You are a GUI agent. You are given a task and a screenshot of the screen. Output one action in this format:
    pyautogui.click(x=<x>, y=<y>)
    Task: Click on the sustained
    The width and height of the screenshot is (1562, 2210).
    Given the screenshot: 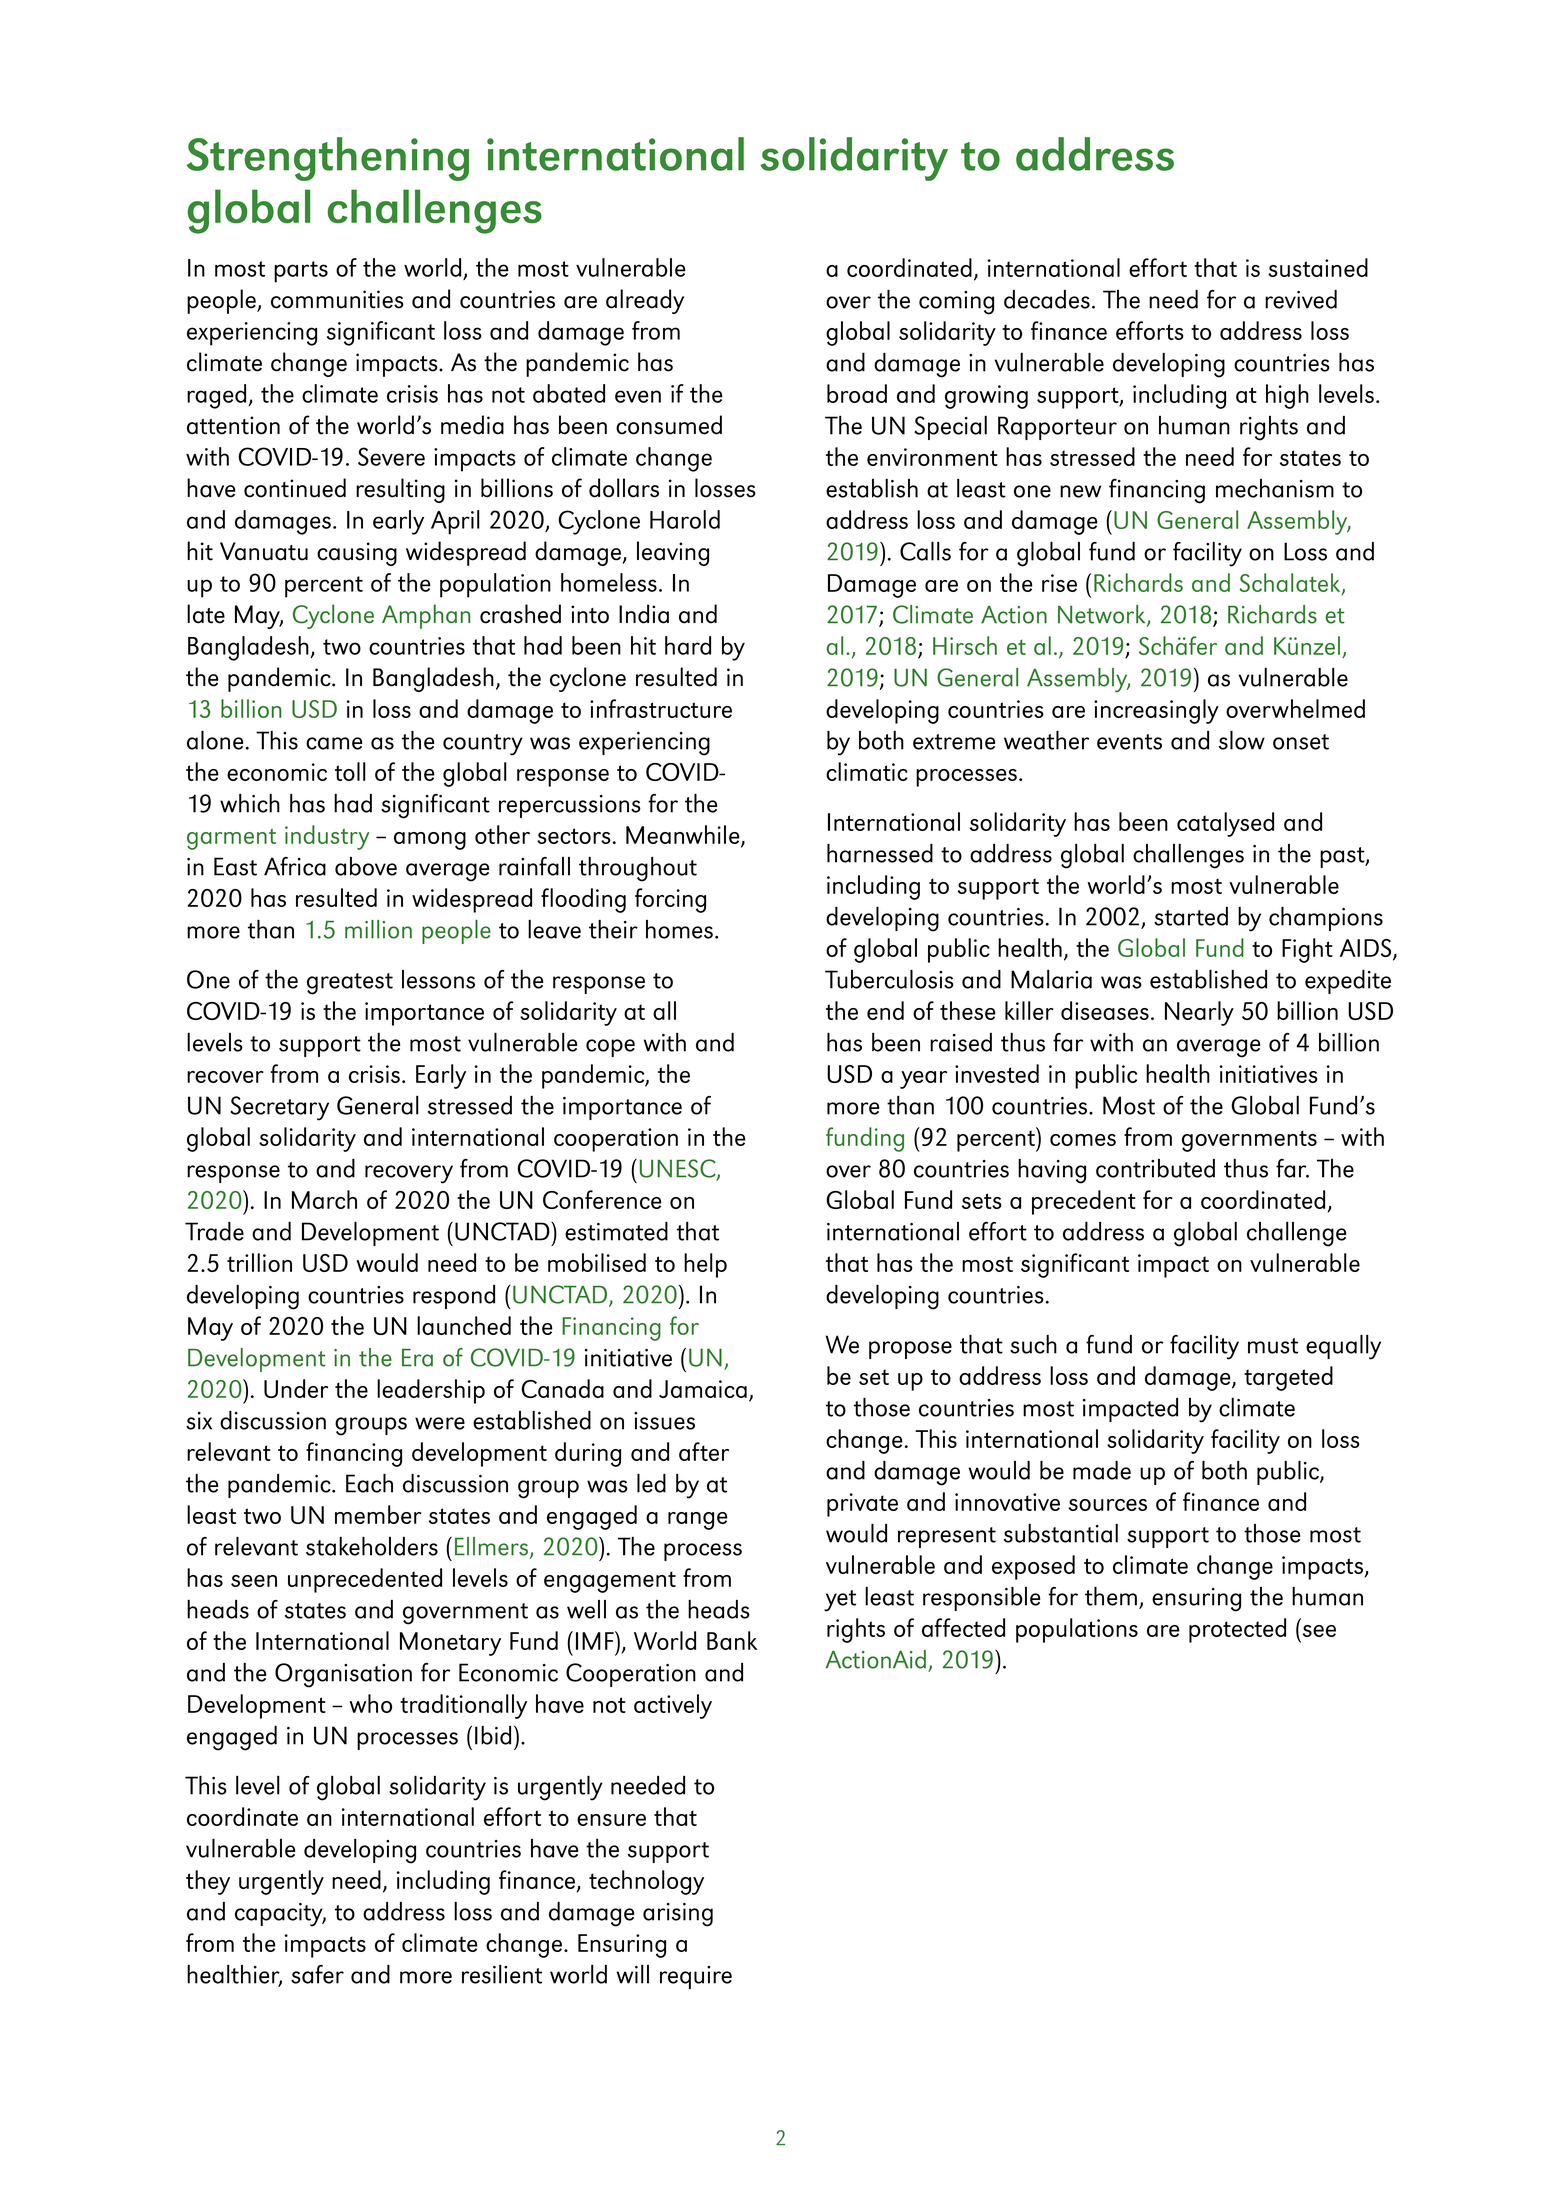 What is the action you would take?
    pyautogui.click(x=1318, y=267)
